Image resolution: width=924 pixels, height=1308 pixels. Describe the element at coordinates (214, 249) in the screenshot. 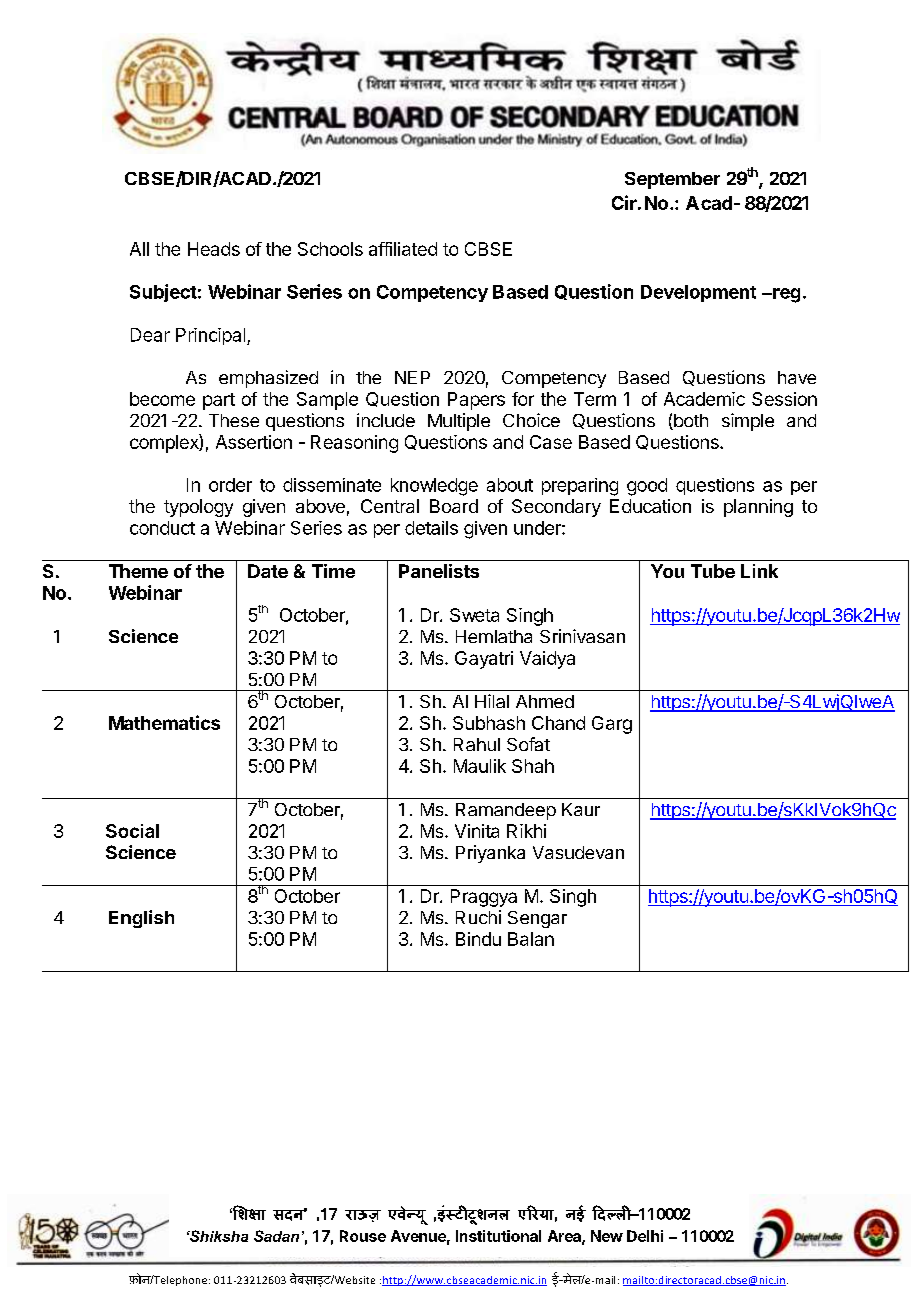

I see `Heads` at that location.
